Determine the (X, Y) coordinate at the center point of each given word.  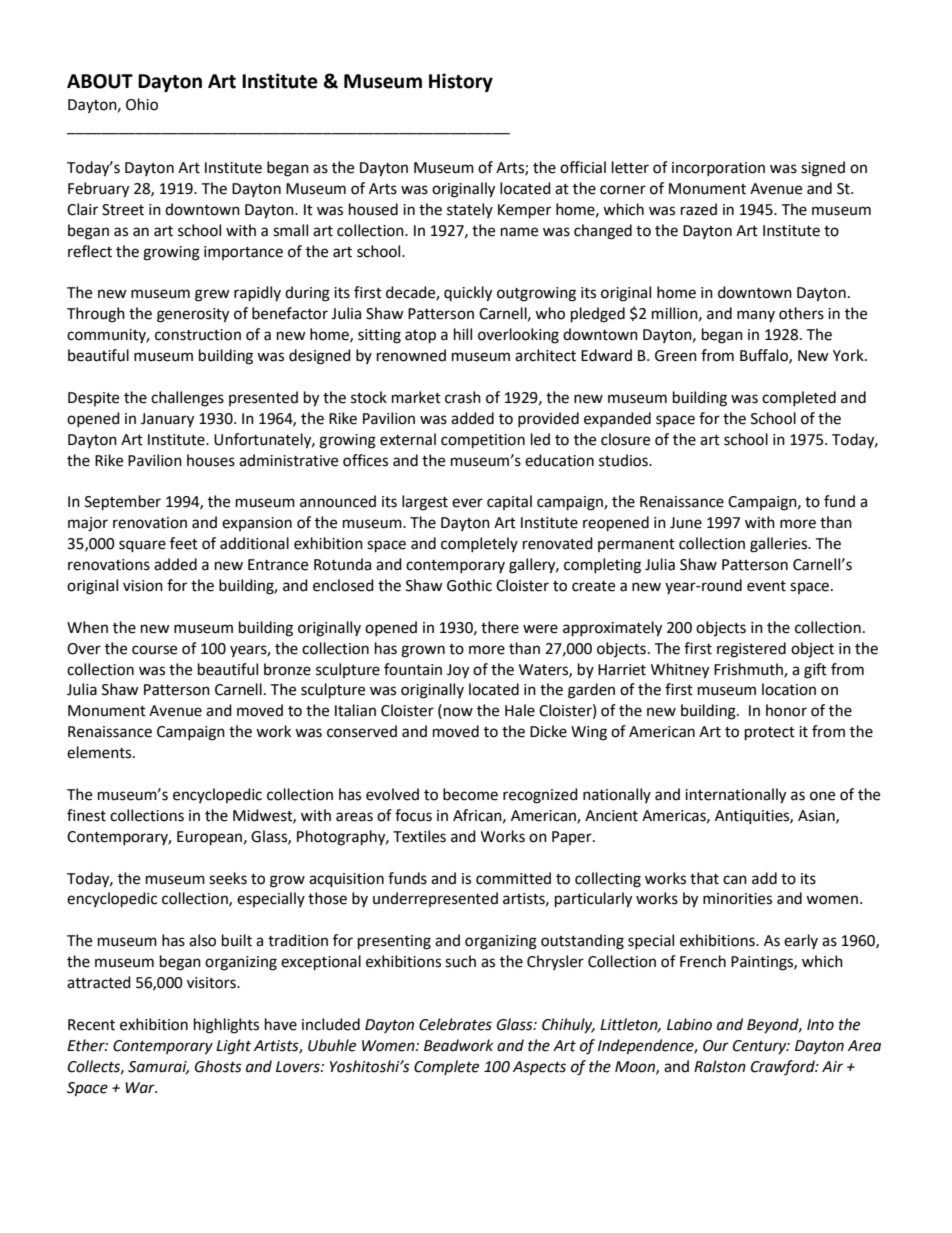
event (766, 586)
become (470, 794)
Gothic (469, 585)
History (461, 82)
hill (463, 334)
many (756, 316)
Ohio (142, 104)
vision (143, 586)
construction (198, 335)
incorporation (718, 169)
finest (86, 815)
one (822, 796)
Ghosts (218, 1066)
